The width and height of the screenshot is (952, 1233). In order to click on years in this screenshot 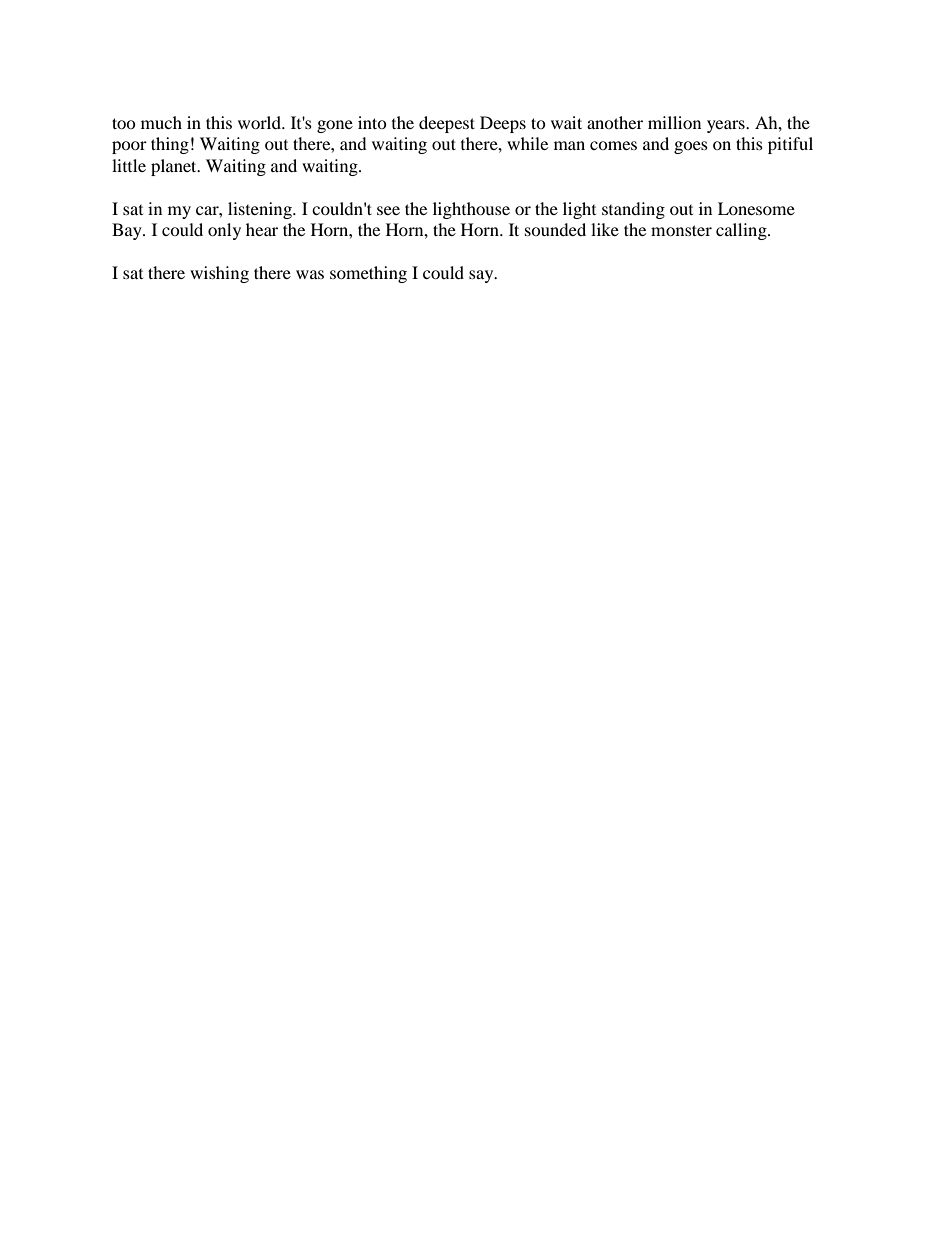, I will do `click(727, 126)`.
